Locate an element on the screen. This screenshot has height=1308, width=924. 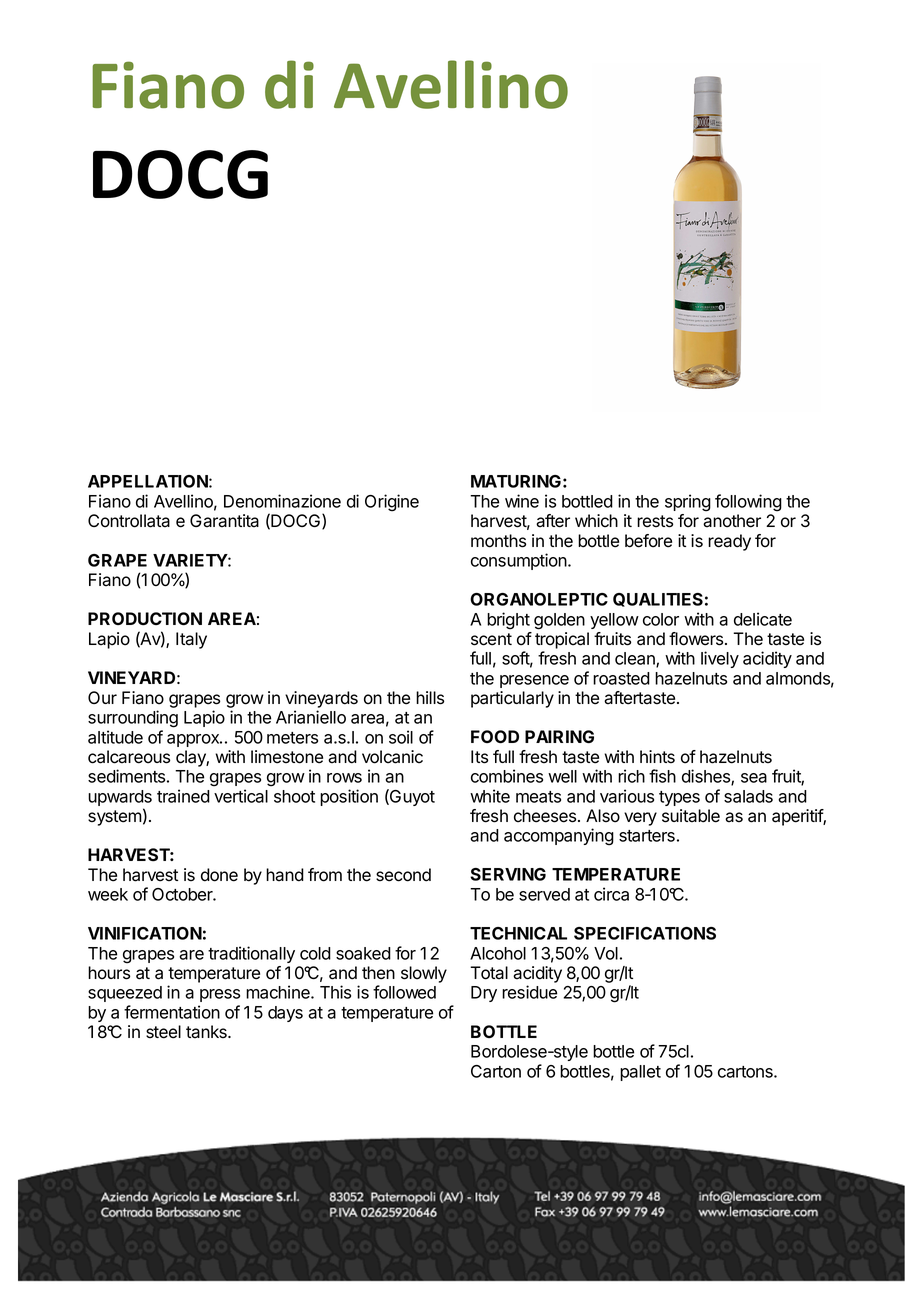
trained is located at coordinates (183, 796).
